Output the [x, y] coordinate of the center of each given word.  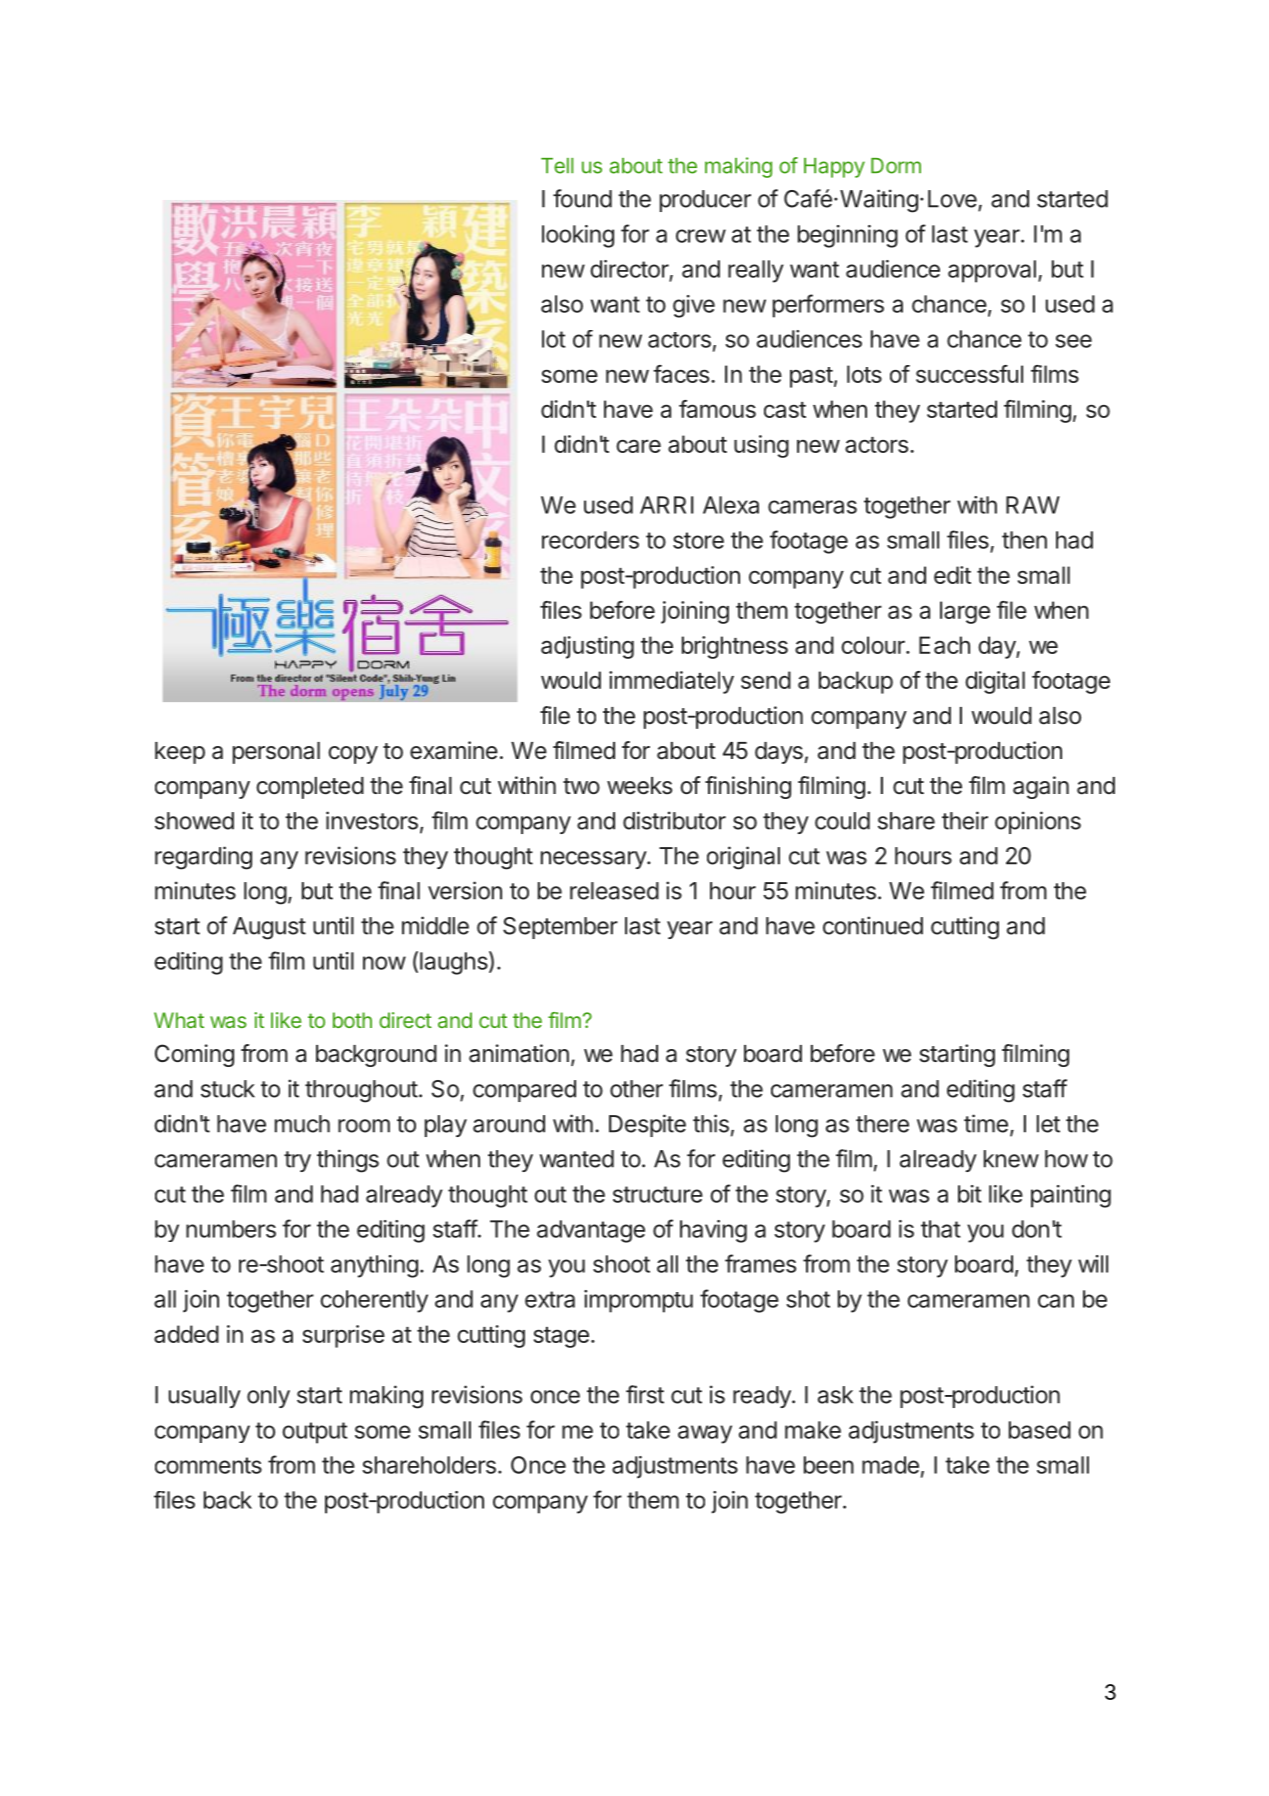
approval [992, 271]
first [645, 1394]
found [582, 198]
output [315, 1433]
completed [310, 788]
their [965, 820]
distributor [674, 820]
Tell [557, 166]
